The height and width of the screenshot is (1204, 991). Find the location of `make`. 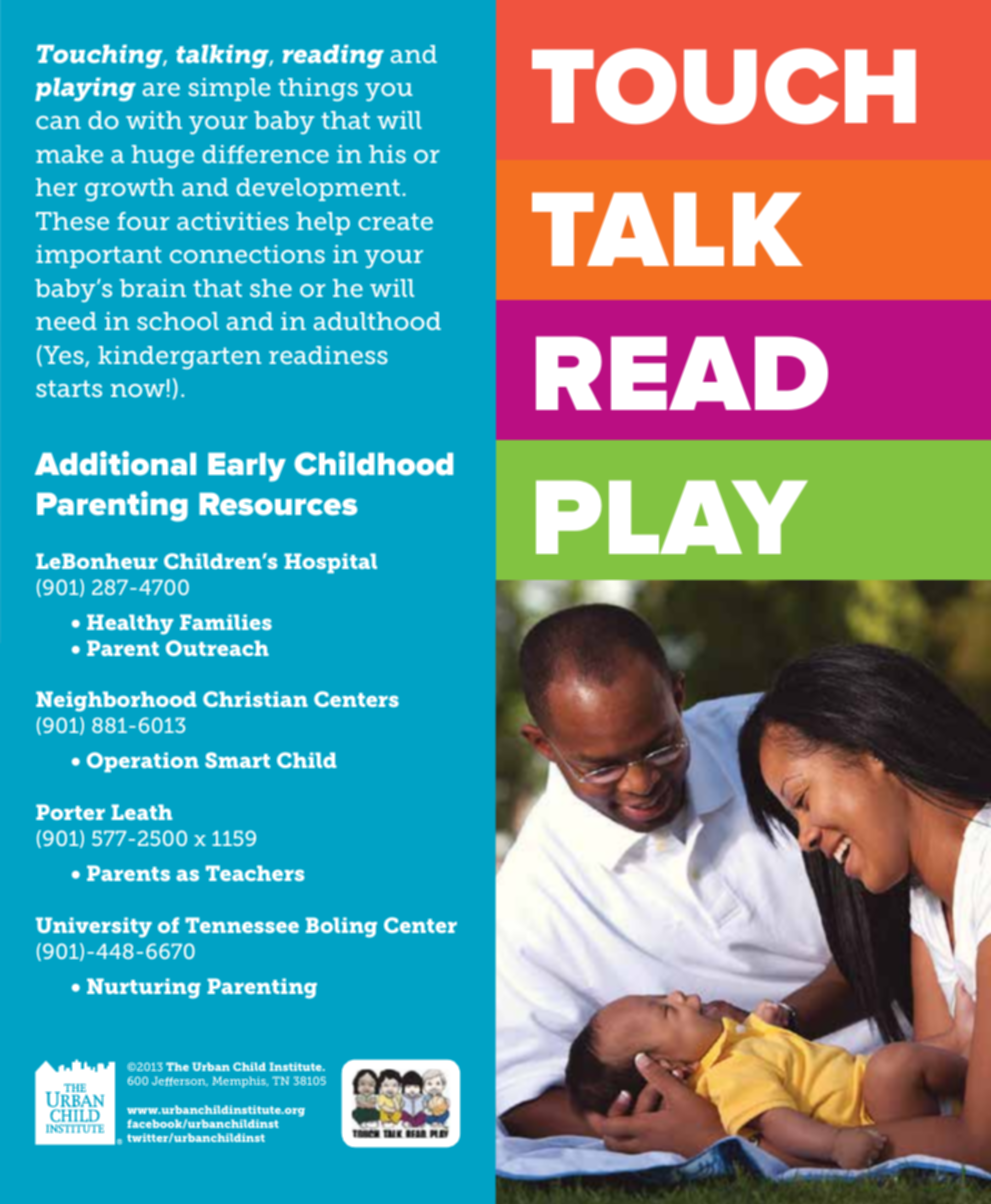

make is located at coordinates (69, 154).
